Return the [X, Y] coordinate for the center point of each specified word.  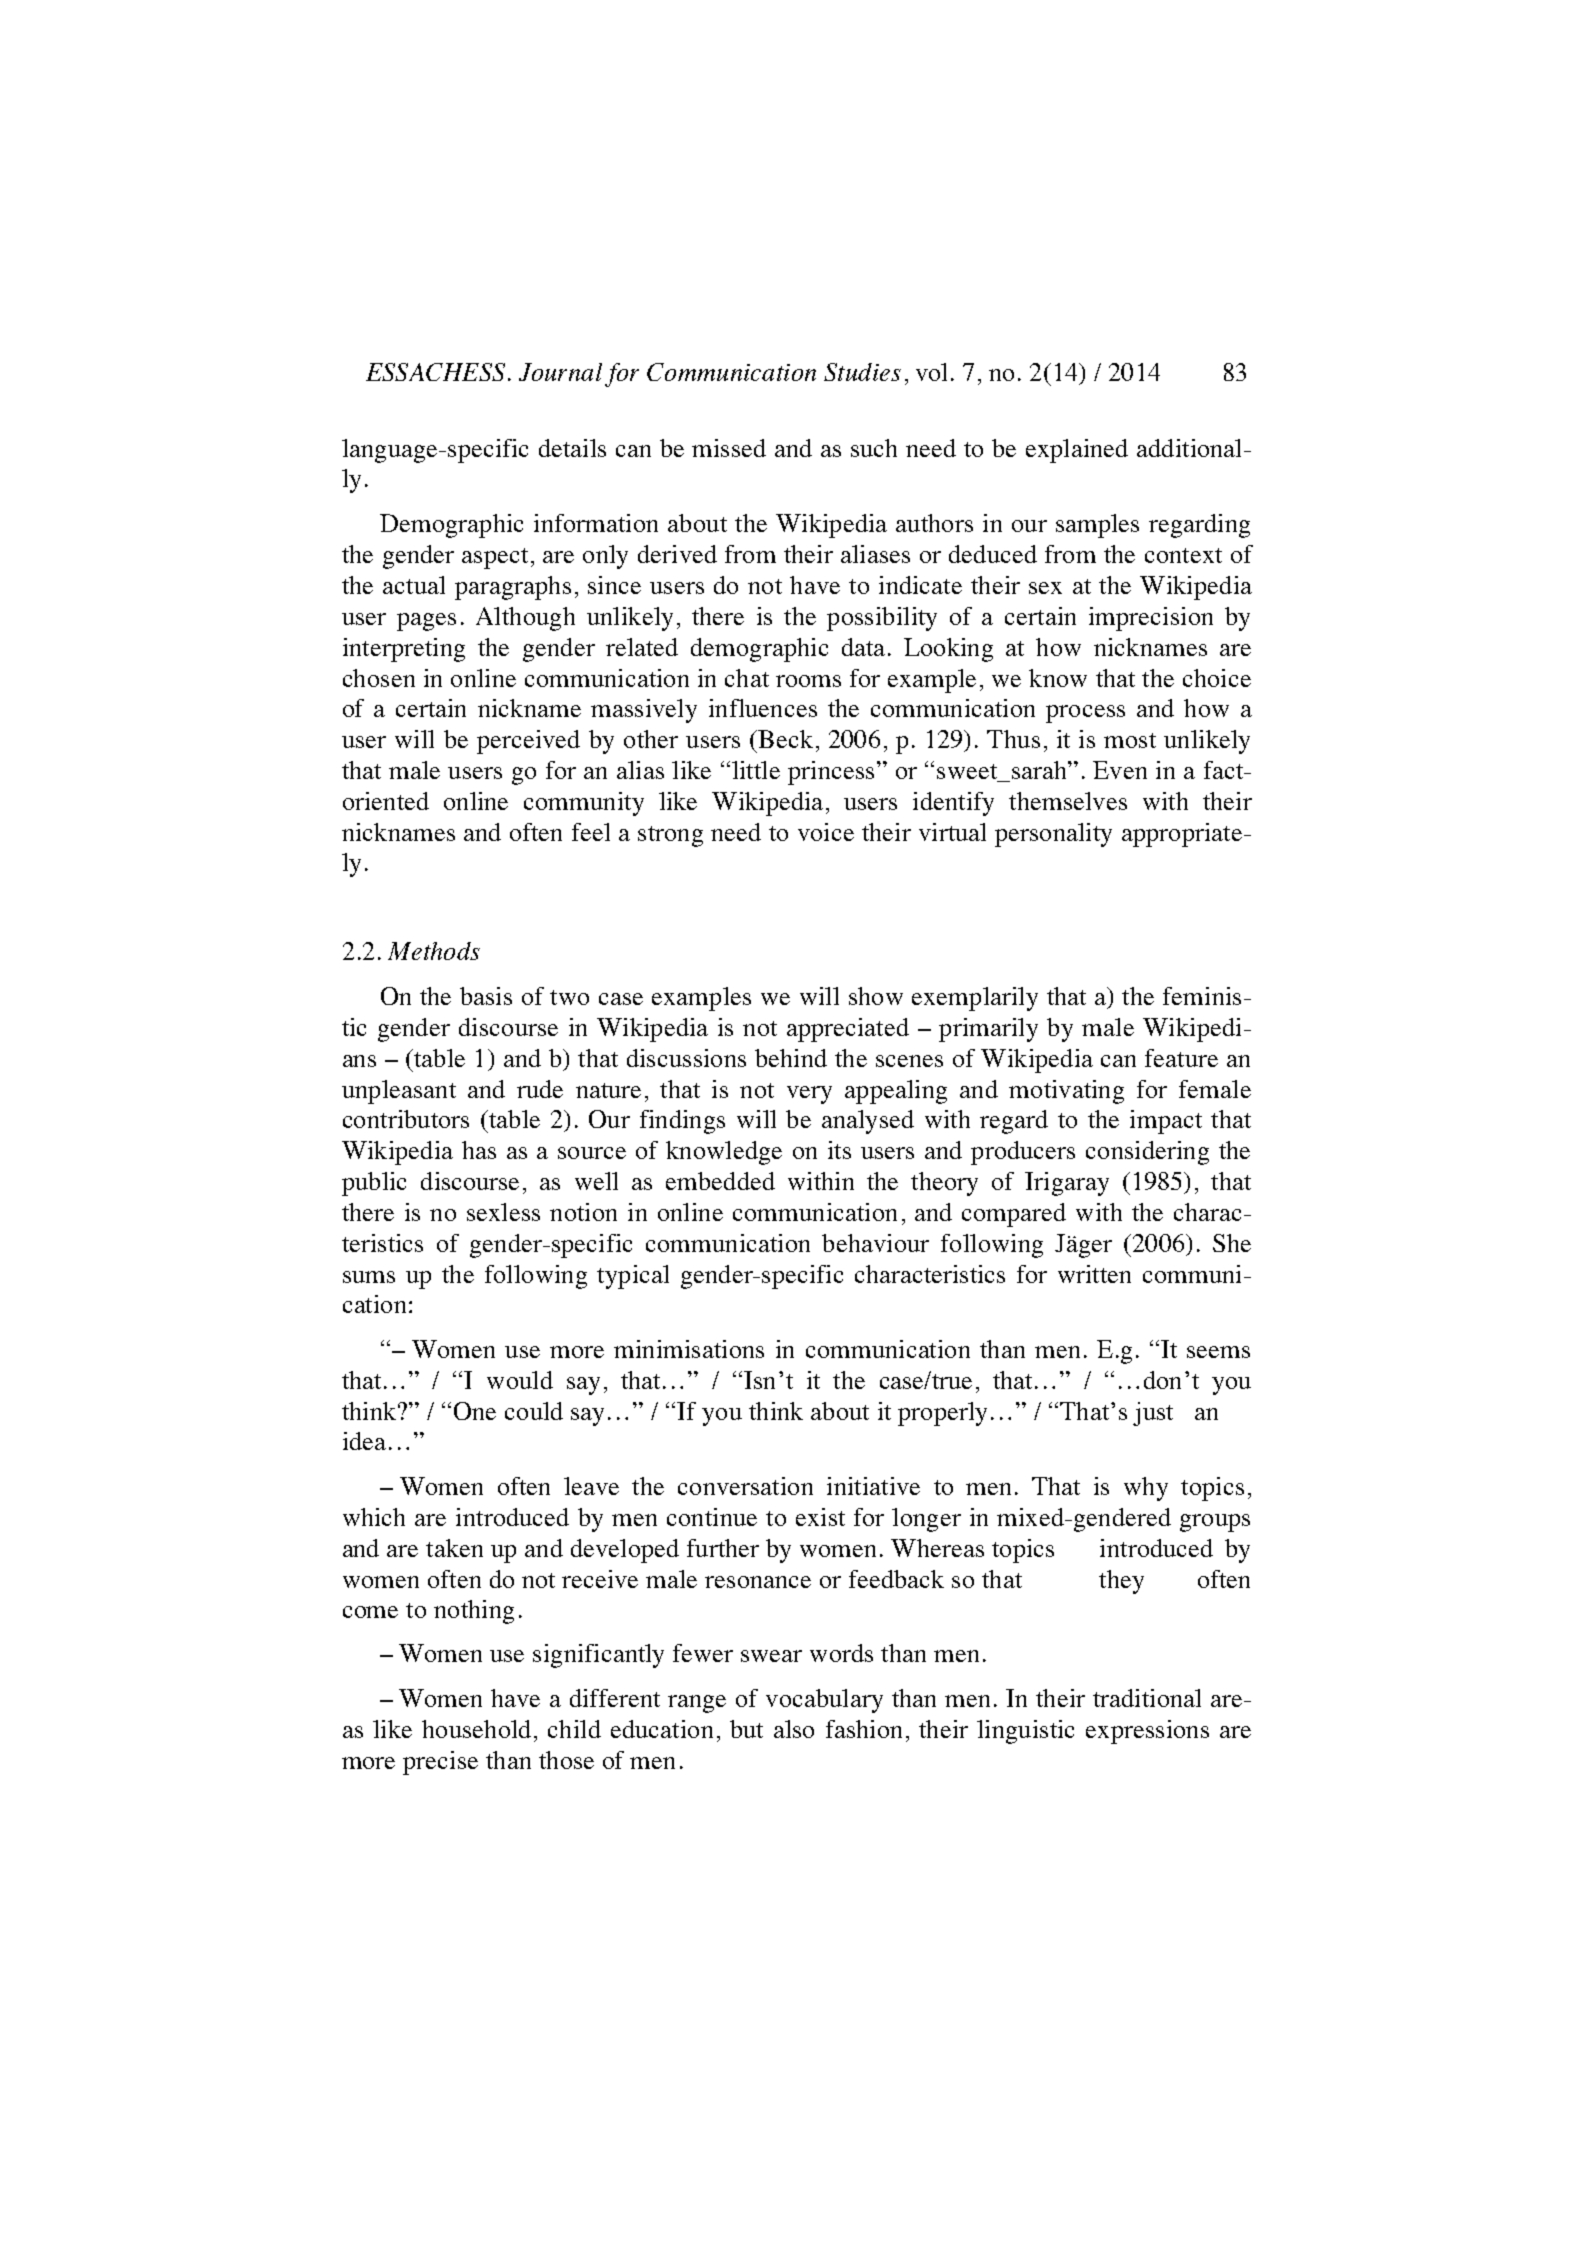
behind [791, 1058]
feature [1181, 1058]
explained [1077, 451]
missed [729, 448]
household [476, 1729]
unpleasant [399, 1092]
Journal [560, 372]
